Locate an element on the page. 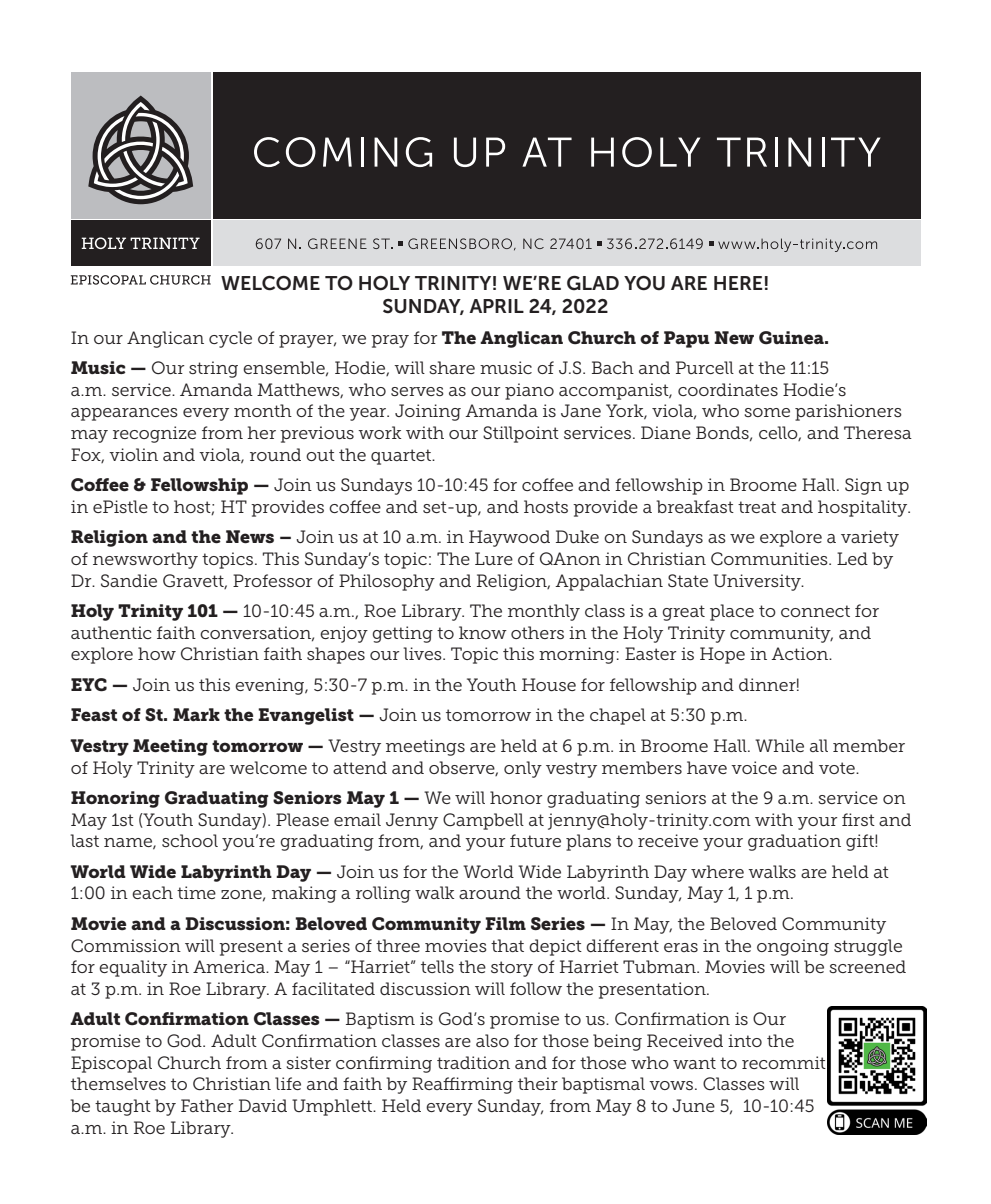 The image size is (991, 1204). APRIL is located at coordinates (496, 306).
